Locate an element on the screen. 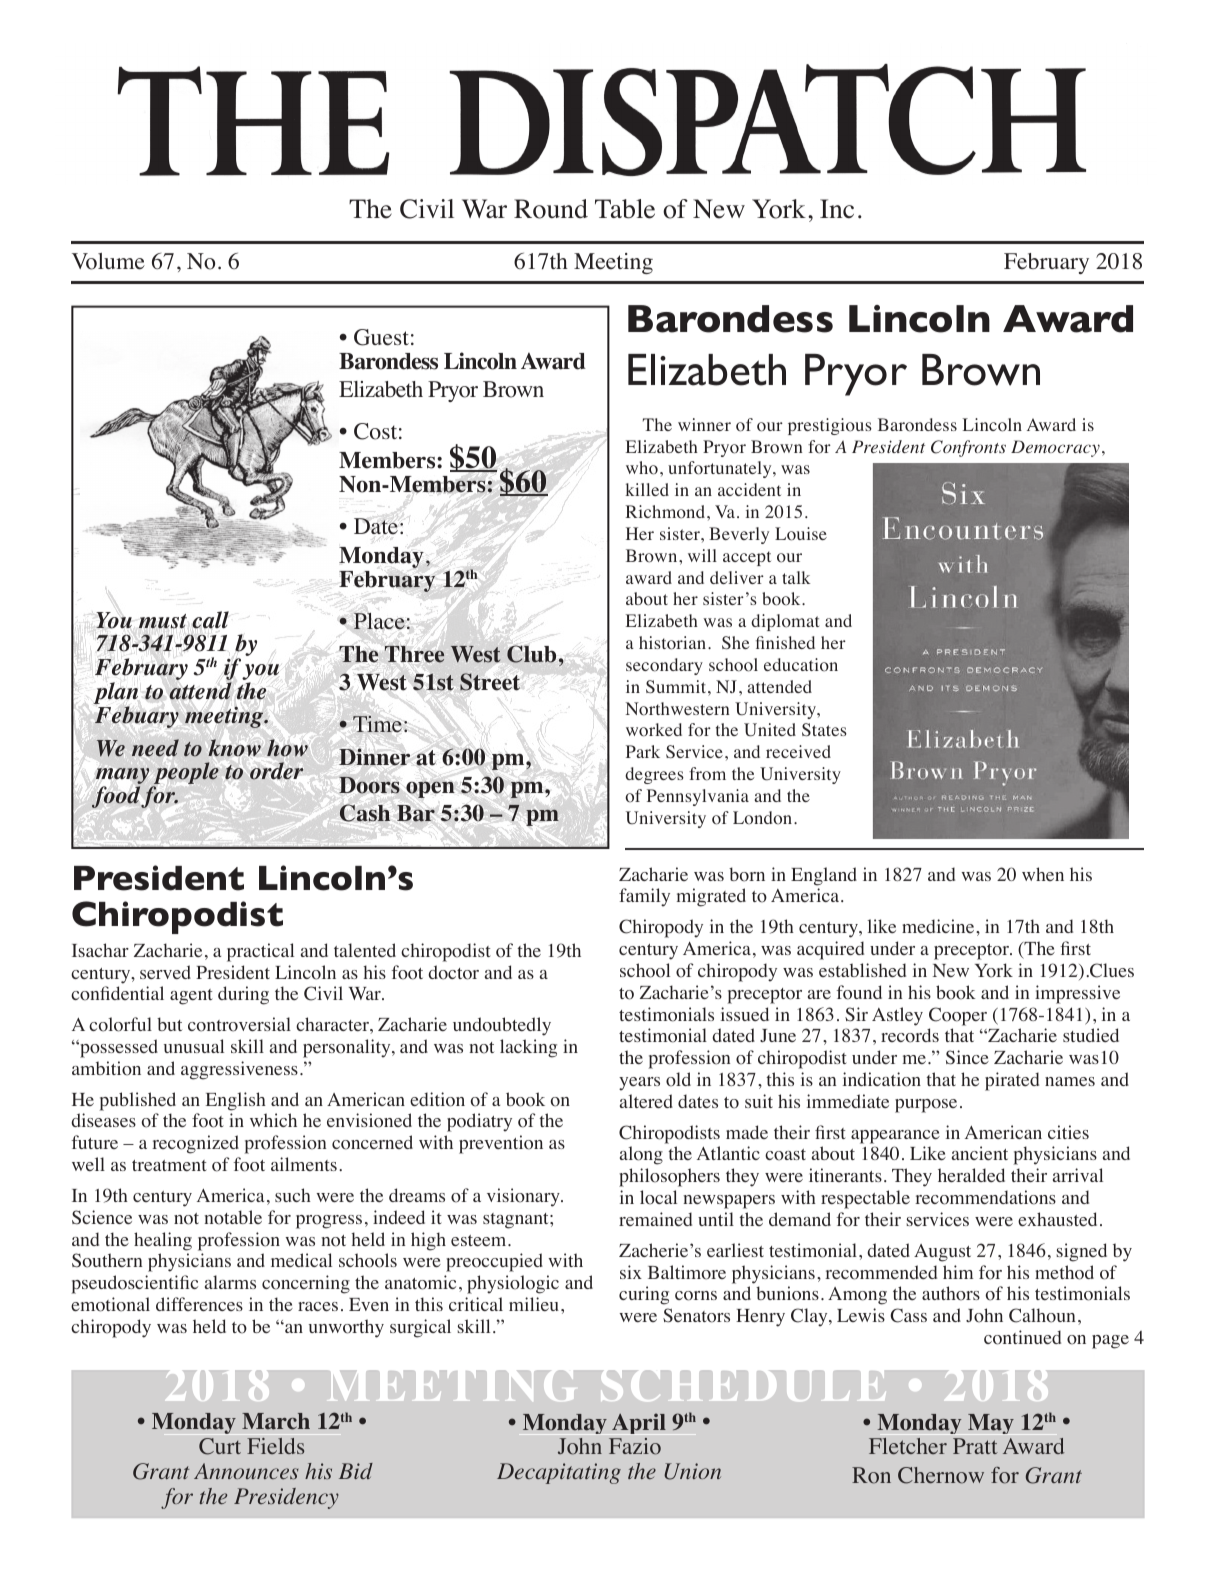  Curt is located at coordinates (220, 1446).
